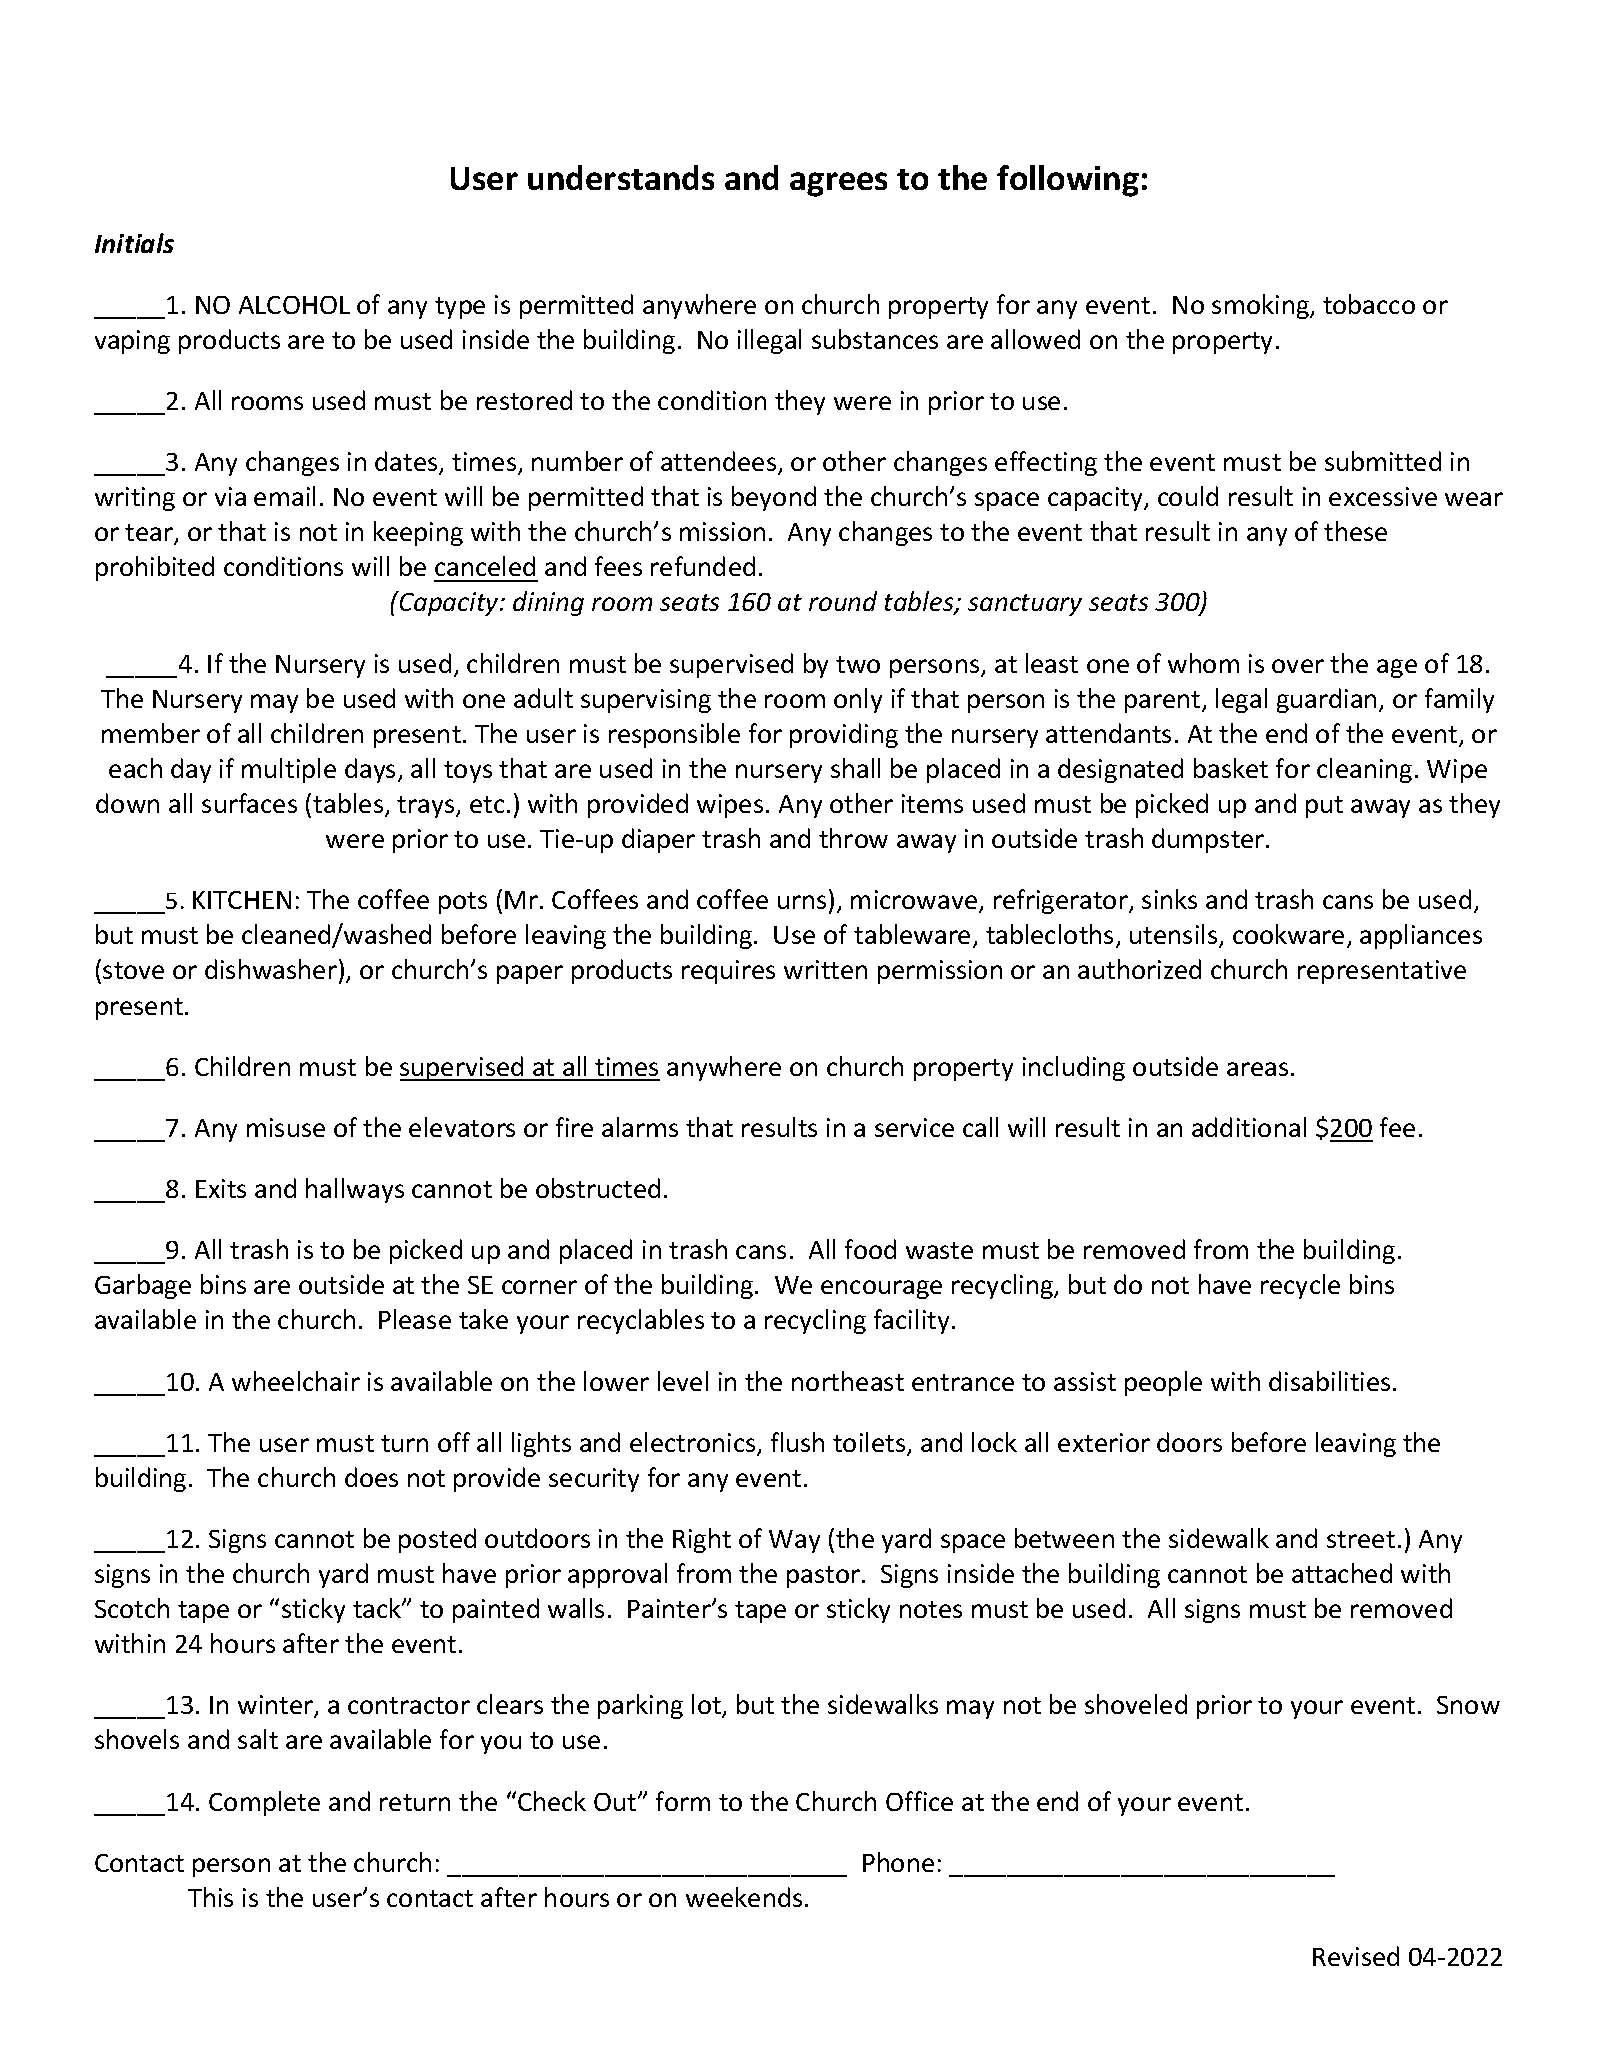  What do you see at coordinates (371, 1477) in the screenshot?
I see `does` at bounding box center [371, 1477].
